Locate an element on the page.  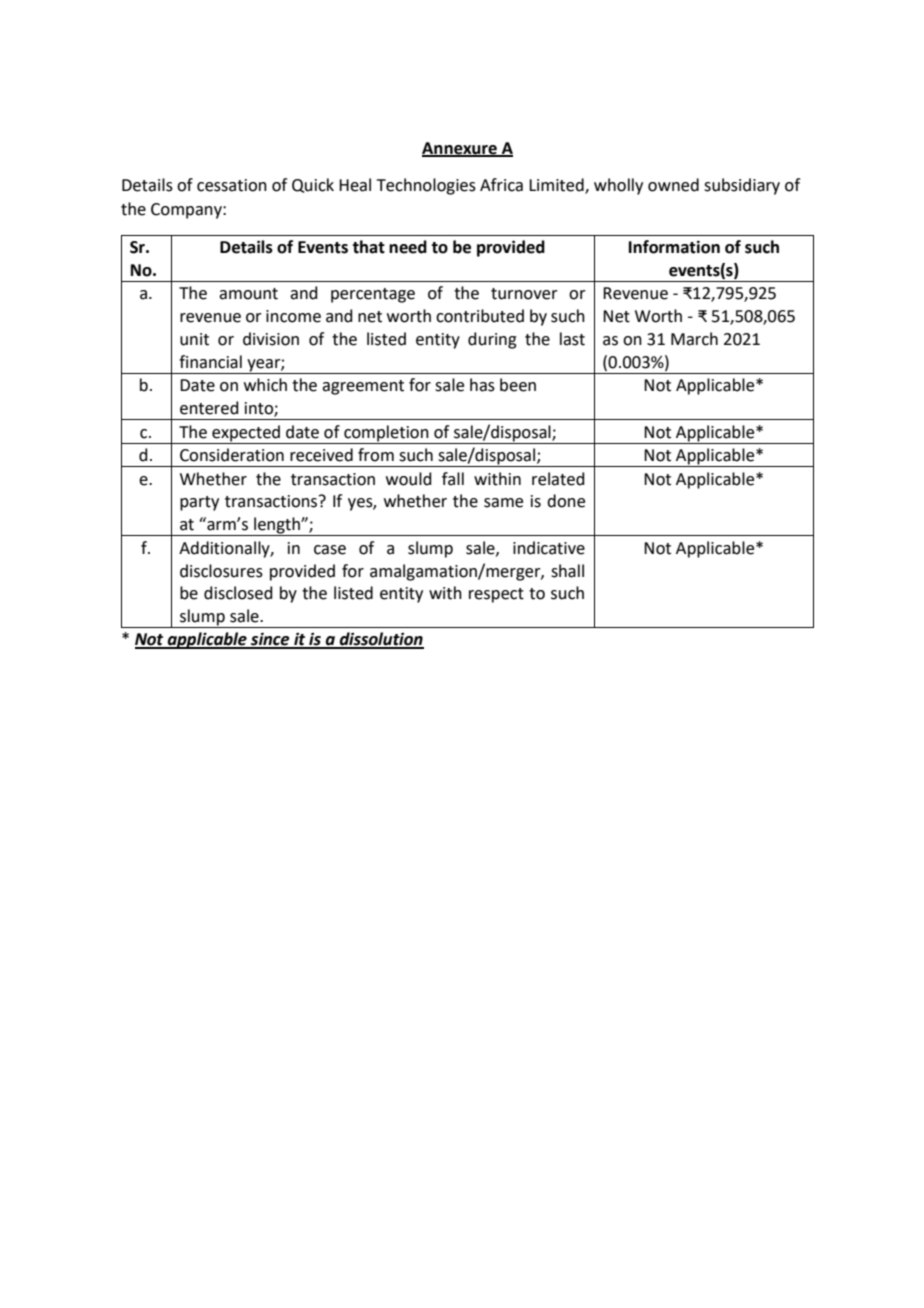
length is located at coordinates (277, 526).
